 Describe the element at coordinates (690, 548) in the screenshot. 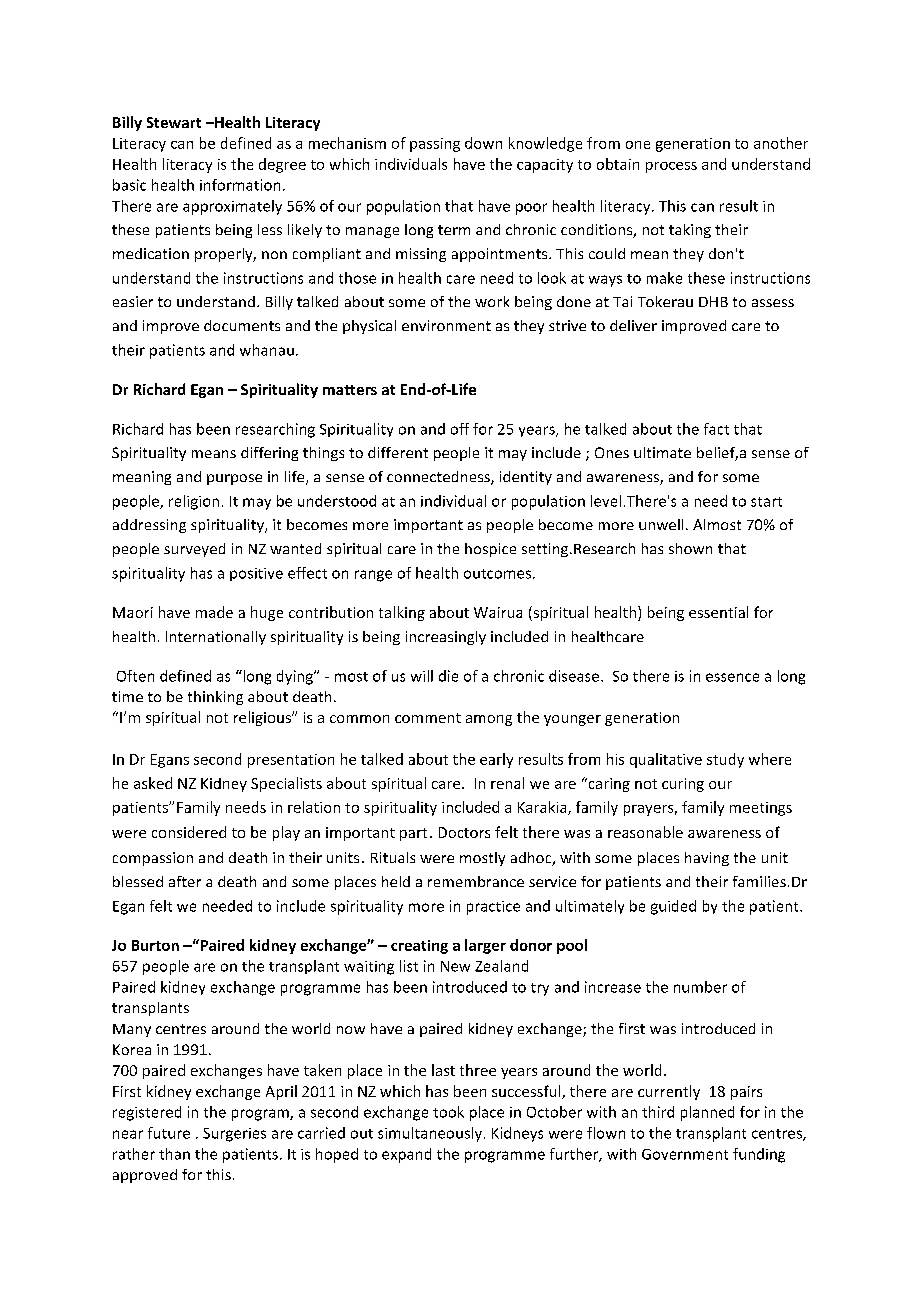

I see `shown` at that location.
